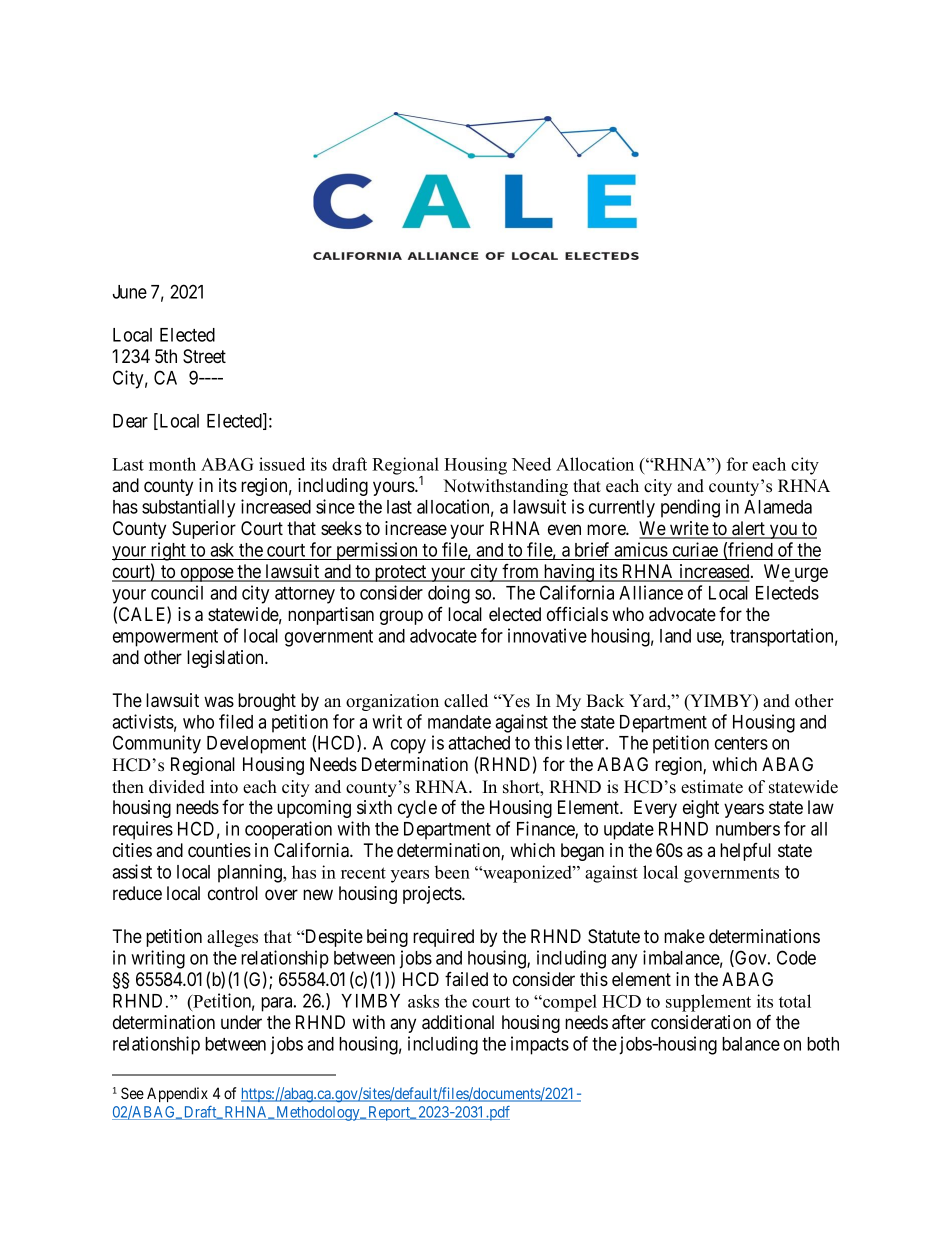 This screenshot has height=1233, width=952. Describe the element at coordinates (540, 1045) in the screenshot. I see `impacts` at that location.
